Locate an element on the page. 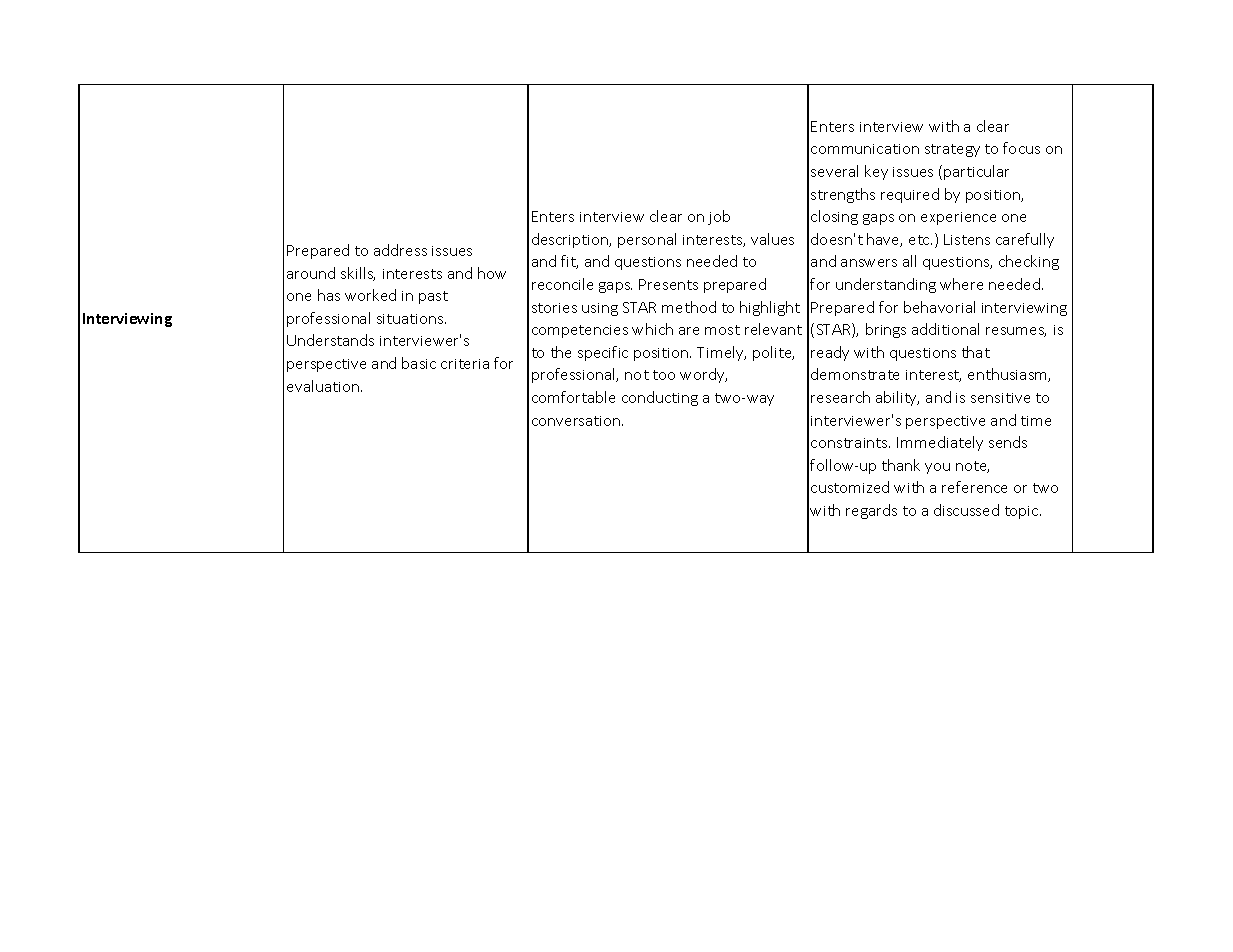 Image resolution: width=1233 pixels, height=952 pixels. customized is located at coordinates (850, 487).
